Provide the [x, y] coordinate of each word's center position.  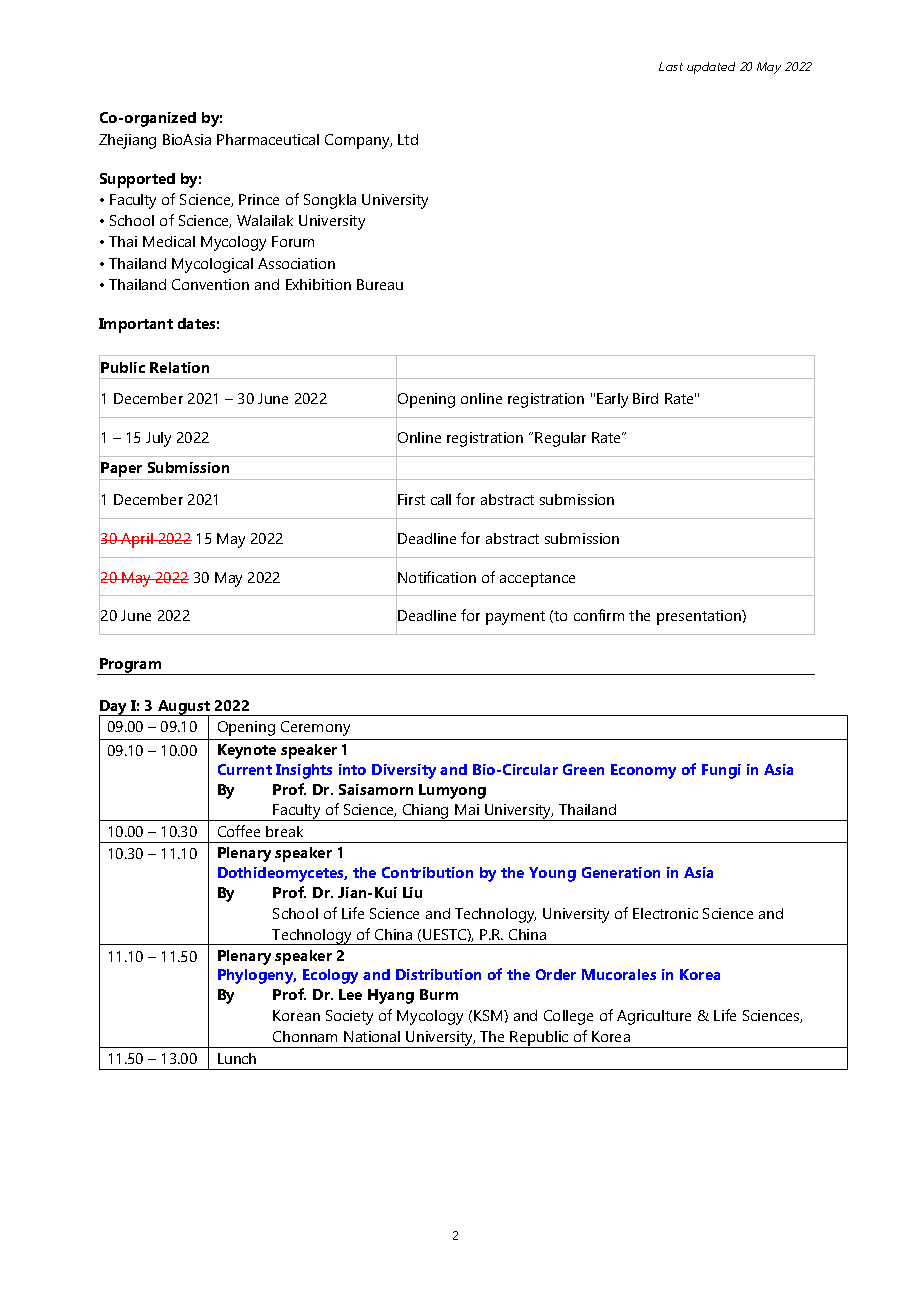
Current [245, 769]
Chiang [425, 812]
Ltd [408, 139]
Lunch [237, 1058]
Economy [643, 771]
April [137, 540]
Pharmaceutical [268, 139]
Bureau [380, 284]
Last [671, 66]
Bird [645, 398]
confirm [599, 615]
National [372, 1036]
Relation [179, 367]
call [441, 499]
